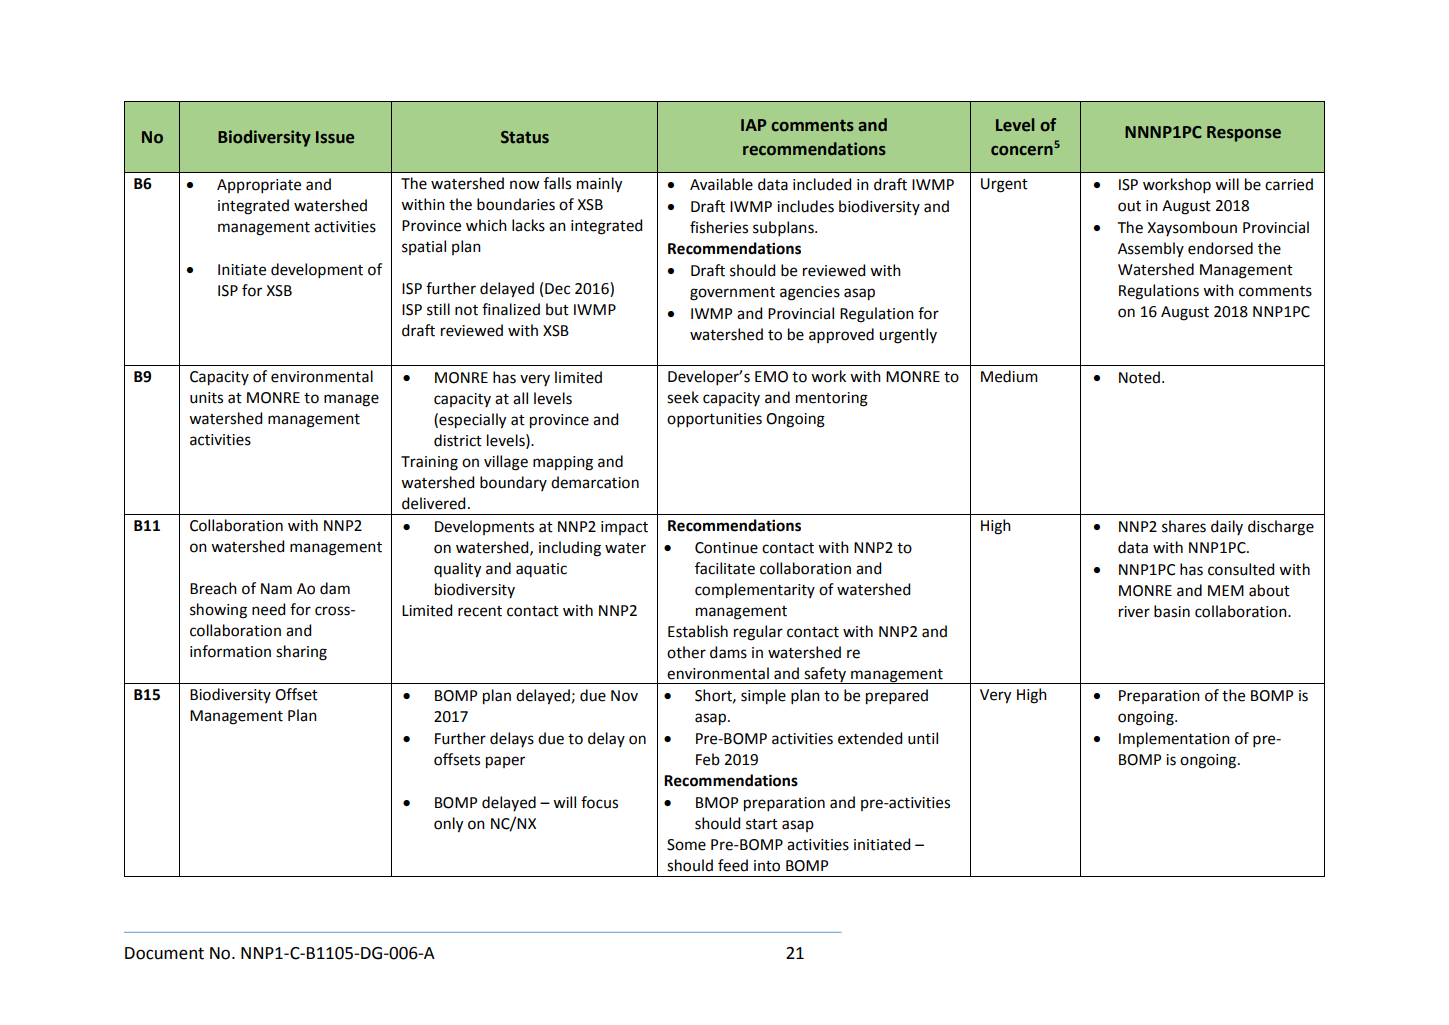 The image size is (1449, 1025). I want to click on into, so click(767, 866).
